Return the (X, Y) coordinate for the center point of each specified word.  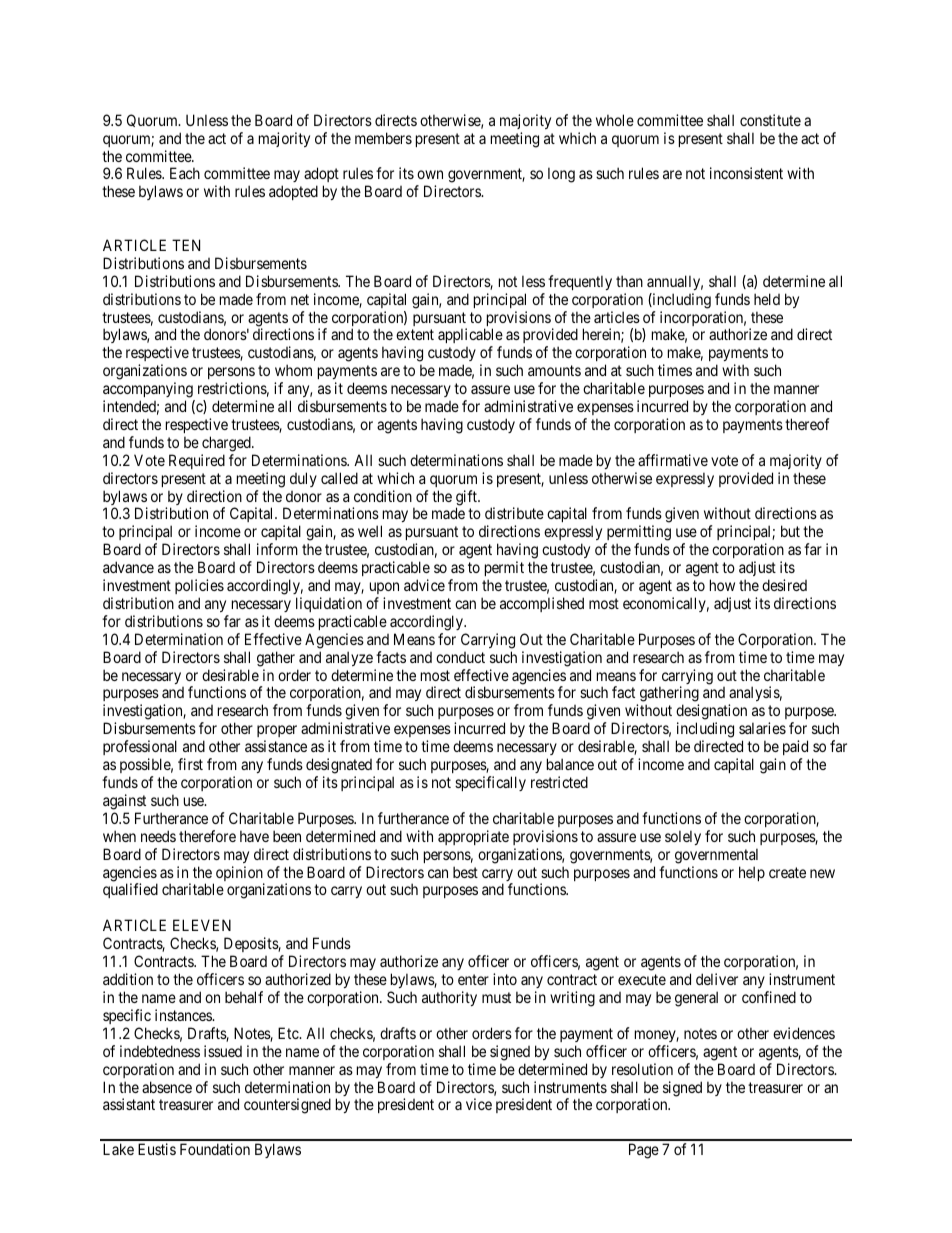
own (430, 174)
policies (199, 586)
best (465, 872)
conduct (460, 657)
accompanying (148, 390)
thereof (807, 424)
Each (185, 173)
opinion (240, 875)
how (722, 585)
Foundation (215, 1149)
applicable (470, 337)
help (752, 873)
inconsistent (746, 173)
